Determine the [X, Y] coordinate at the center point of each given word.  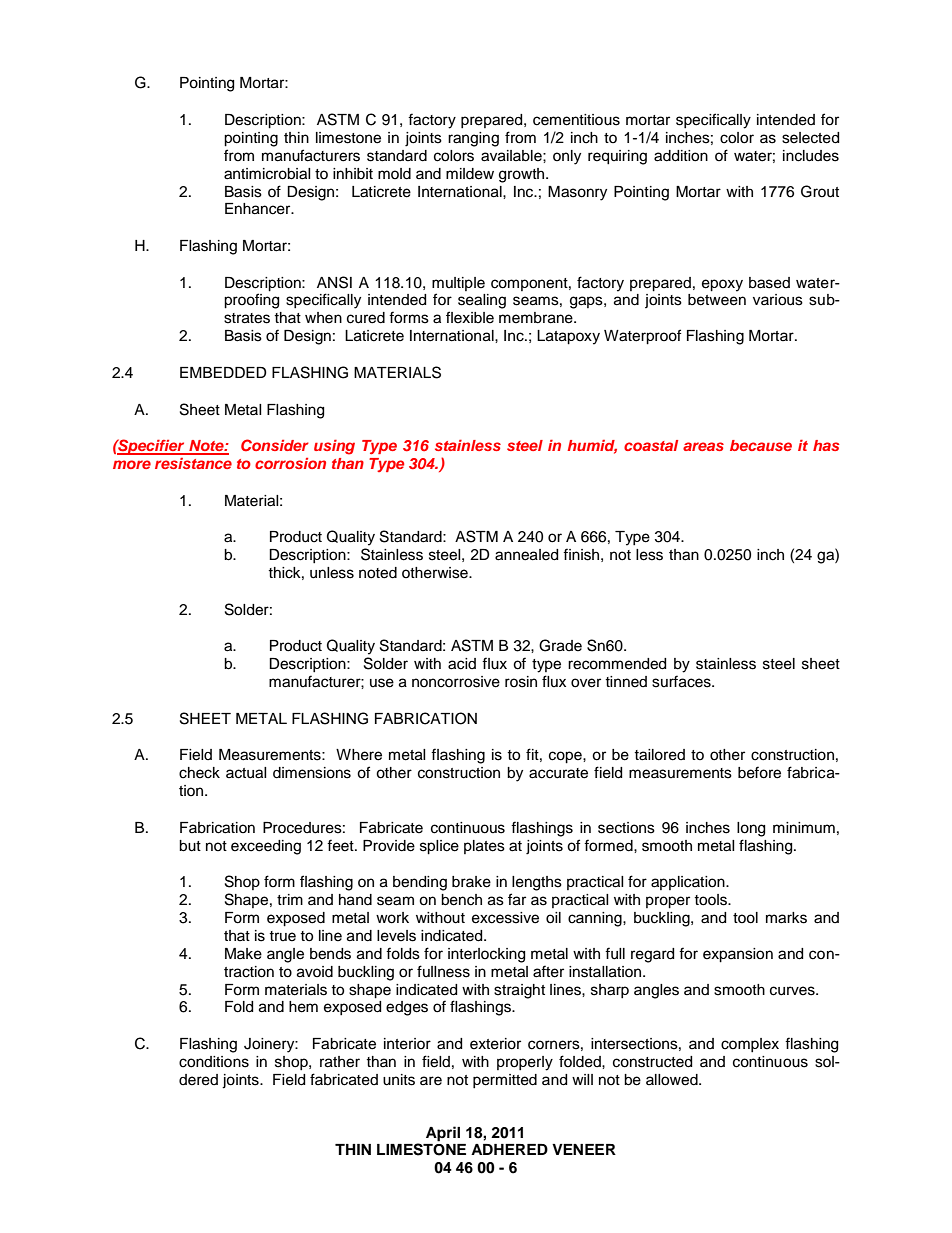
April [443, 1134]
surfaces [682, 681]
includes [811, 156]
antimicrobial [267, 174]
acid [462, 664]
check [199, 773]
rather [340, 1062]
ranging [473, 139]
